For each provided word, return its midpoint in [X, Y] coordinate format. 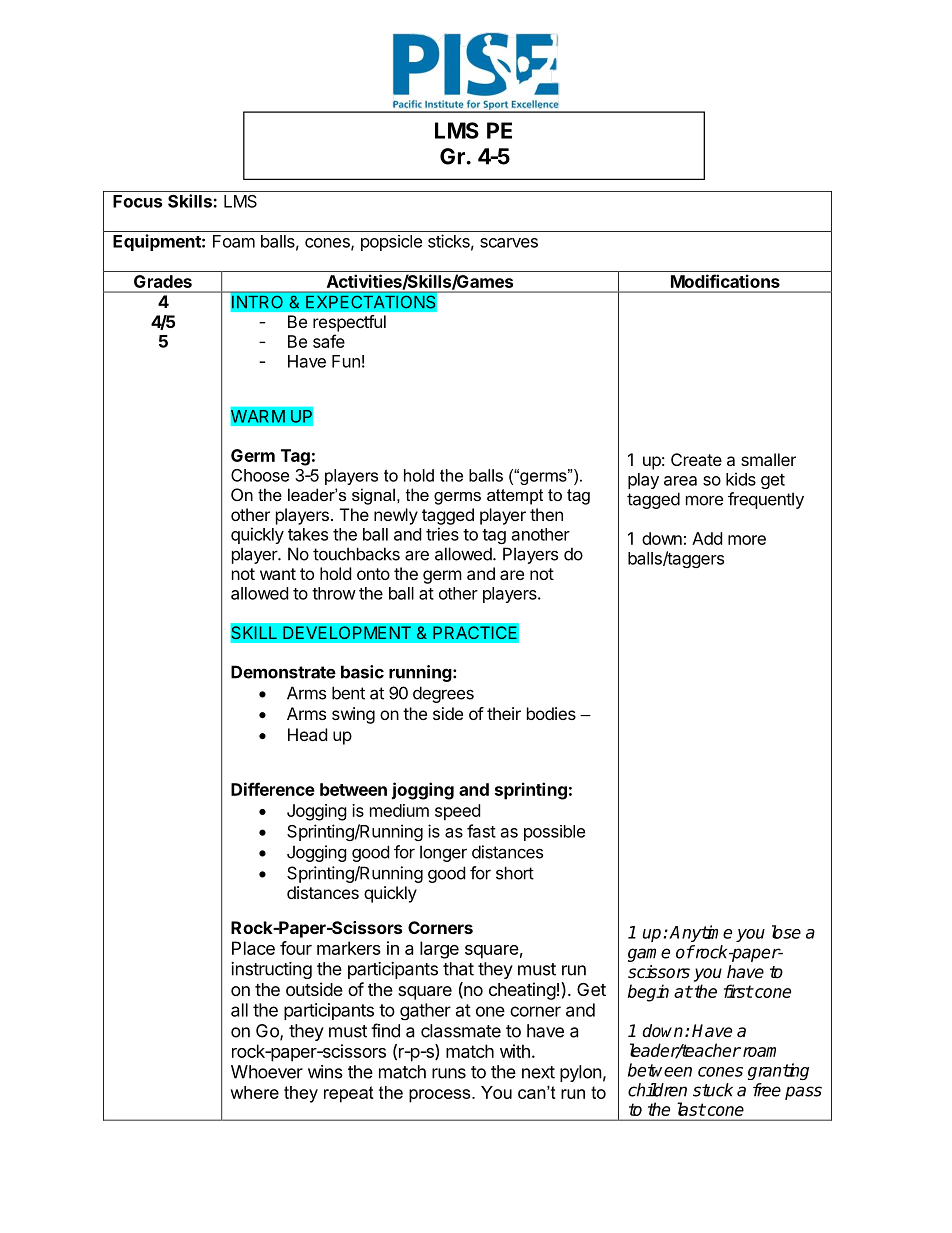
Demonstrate [283, 672]
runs [449, 1073]
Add [707, 538]
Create [696, 459]
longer [443, 853]
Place [253, 948]
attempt [515, 497]
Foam [234, 241]
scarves [509, 243]
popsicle [391, 243]
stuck [713, 1090]
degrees [443, 694]
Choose [260, 475]
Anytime [700, 933]
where [254, 1092]
